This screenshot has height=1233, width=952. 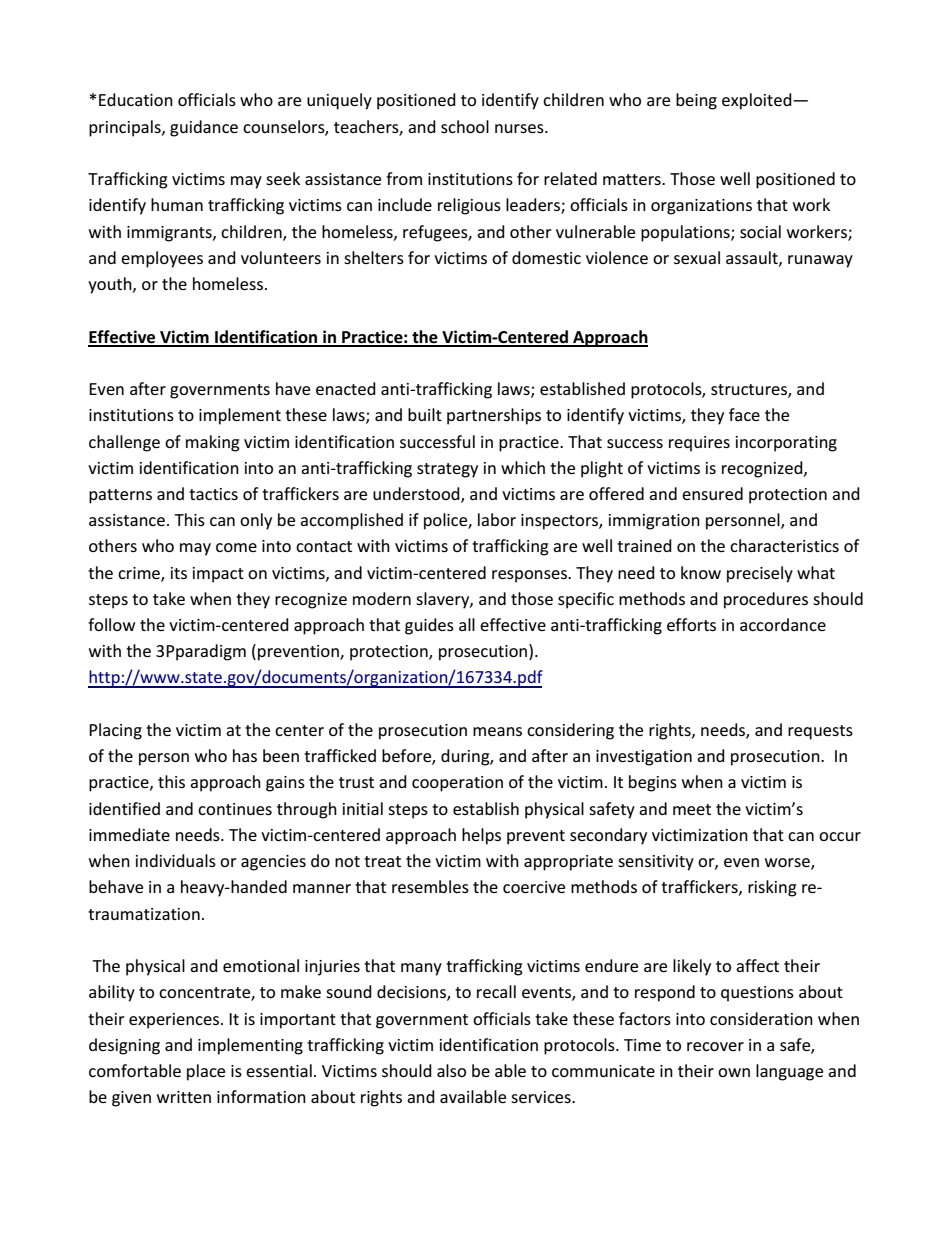 What do you see at coordinates (494, 416) in the screenshot?
I see `partnerships` at bounding box center [494, 416].
